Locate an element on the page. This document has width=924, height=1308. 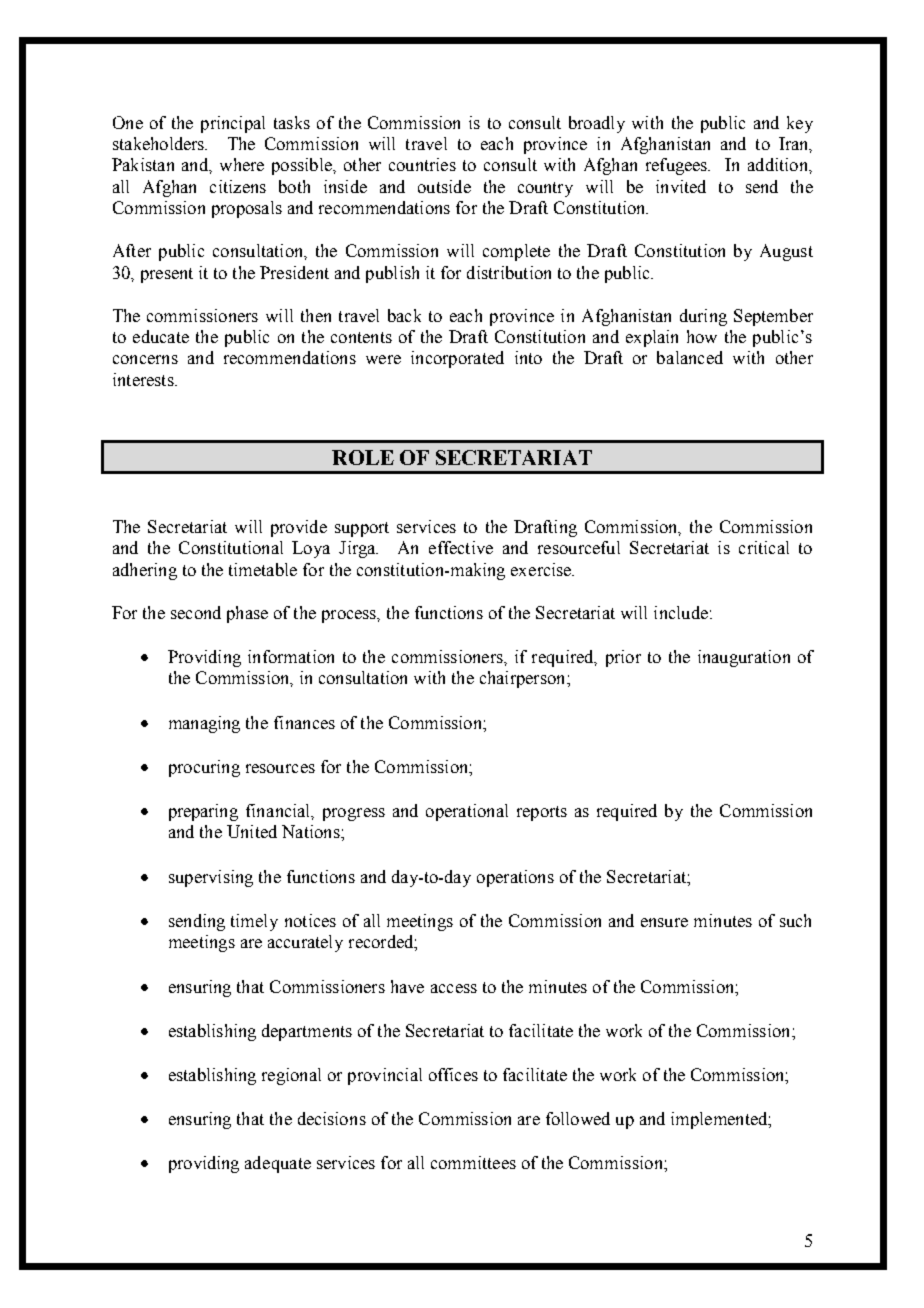
adequate is located at coordinates (278, 1164).
